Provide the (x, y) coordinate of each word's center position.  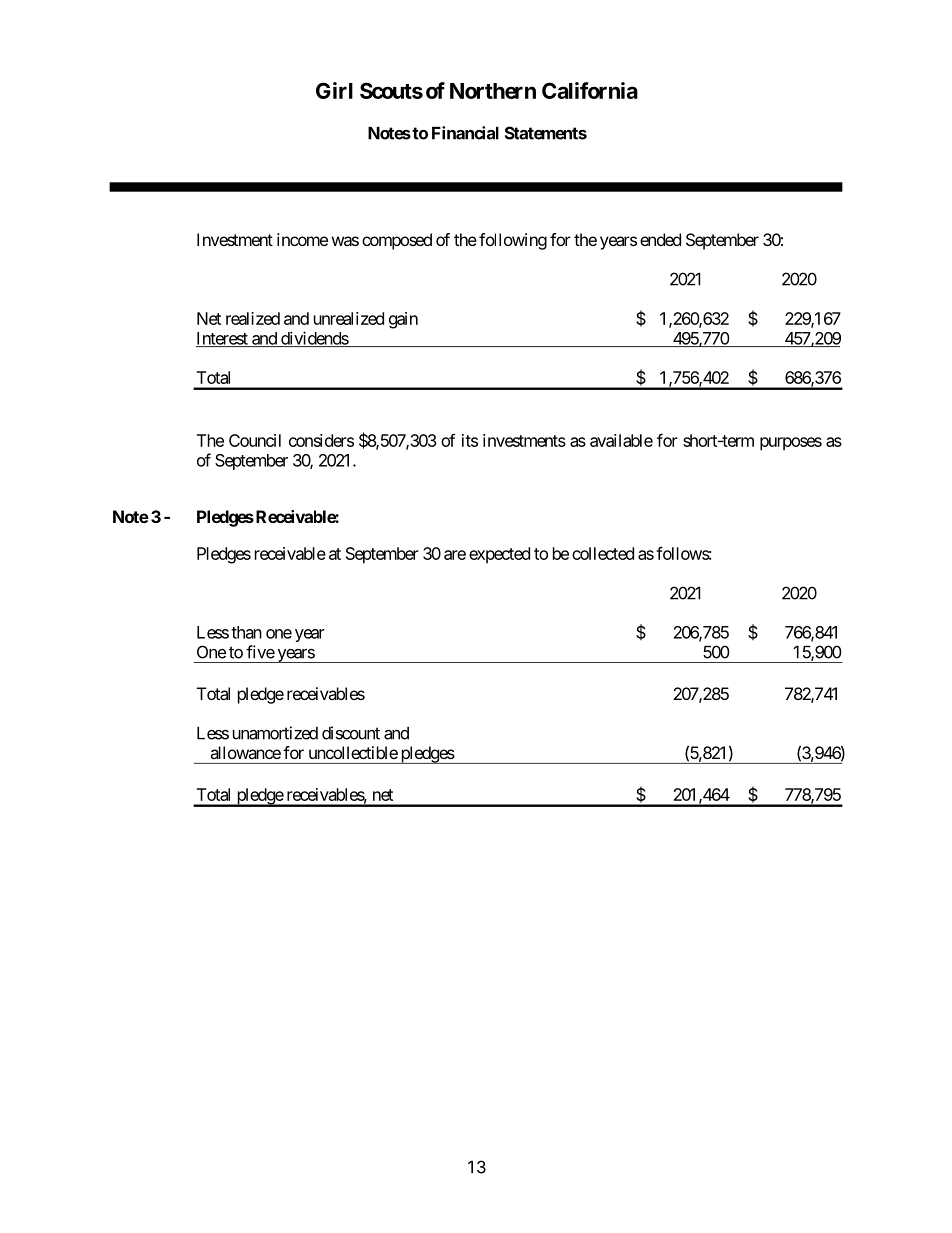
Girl (334, 90)
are (455, 555)
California (590, 90)
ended (660, 239)
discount (351, 733)
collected (603, 553)
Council (255, 440)
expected (499, 555)
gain (403, 320)
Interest (223, 339)
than (246, 632)
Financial (465, 133)
